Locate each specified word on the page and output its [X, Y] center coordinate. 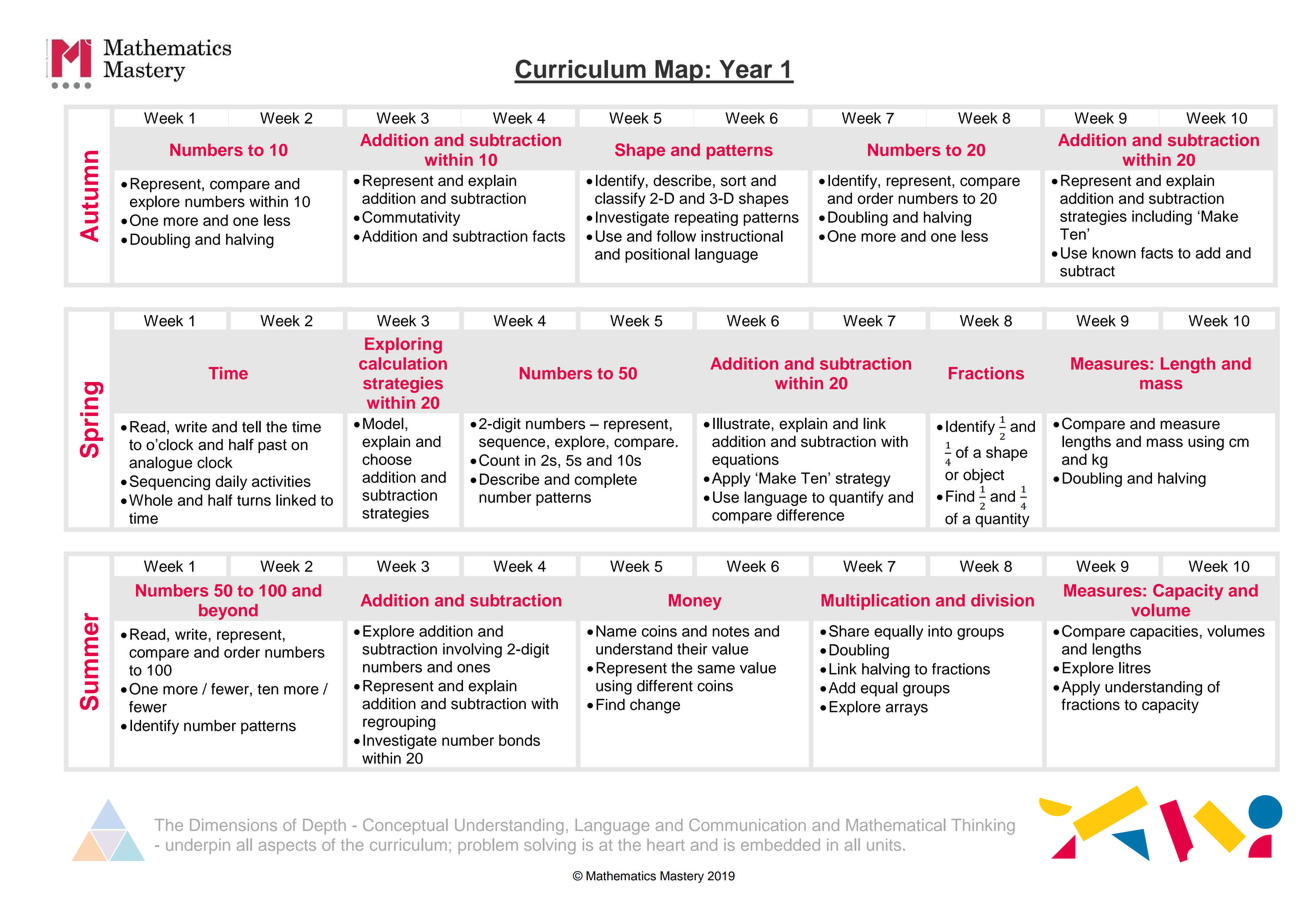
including [1162, 217]
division [1002, 600]
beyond [228, 612]
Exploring [403, 345]
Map [679, 72]
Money [695, 602]
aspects [287, 847]
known [1114, 253]
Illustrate [742, 423]
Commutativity [411, 218]
